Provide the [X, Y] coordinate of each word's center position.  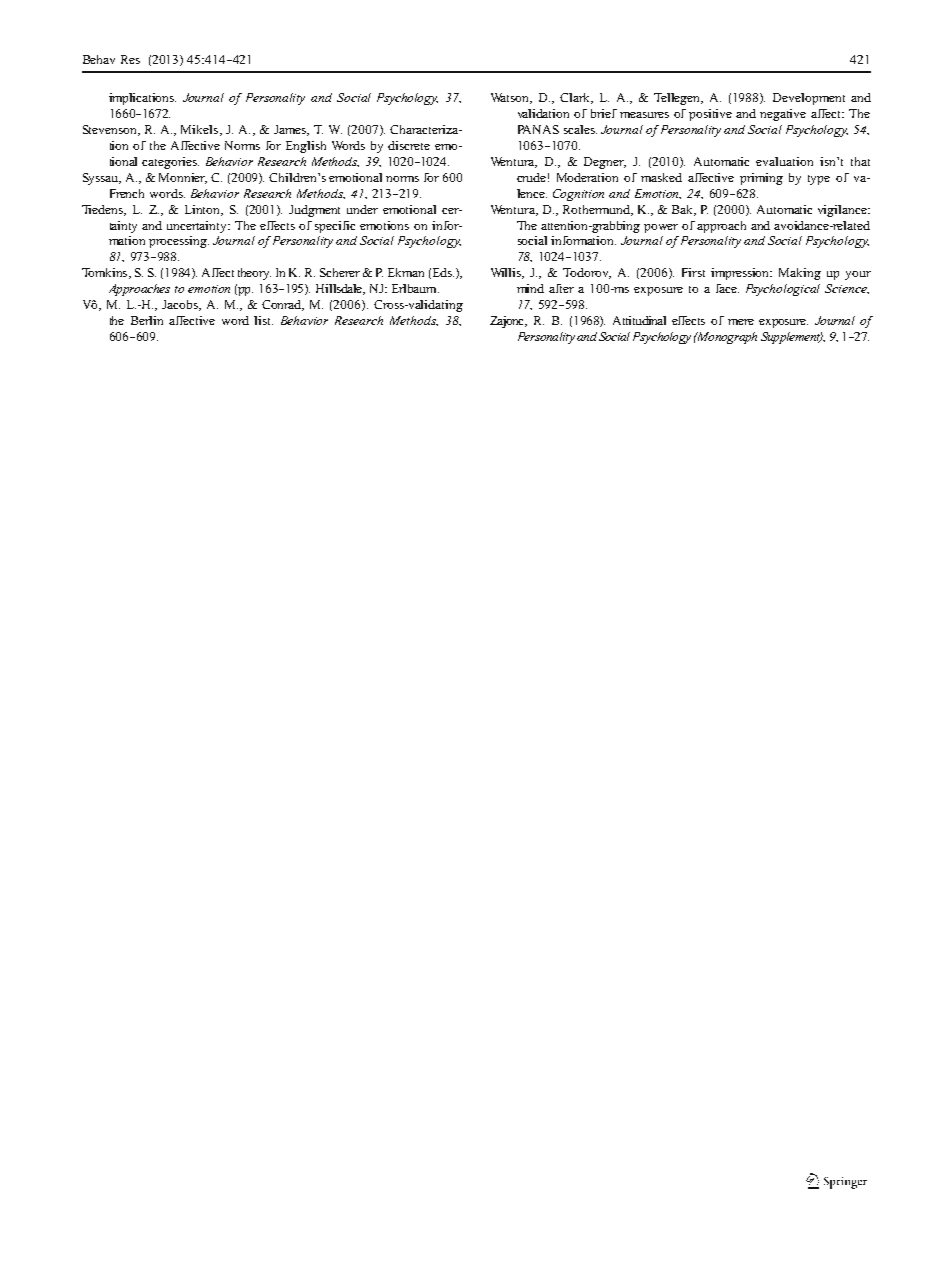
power [661, 228]
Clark [576, 98]
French [127, 193]
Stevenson [111, 130]
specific [335, 227]
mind [530, 288]
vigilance [843, 211]
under [362, 209]
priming [761, 179]
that [860, 161]
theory [254, 274]
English [306, 147]
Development [809, 99]
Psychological [783, 290]
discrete [409, 145]
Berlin [147, 320]
